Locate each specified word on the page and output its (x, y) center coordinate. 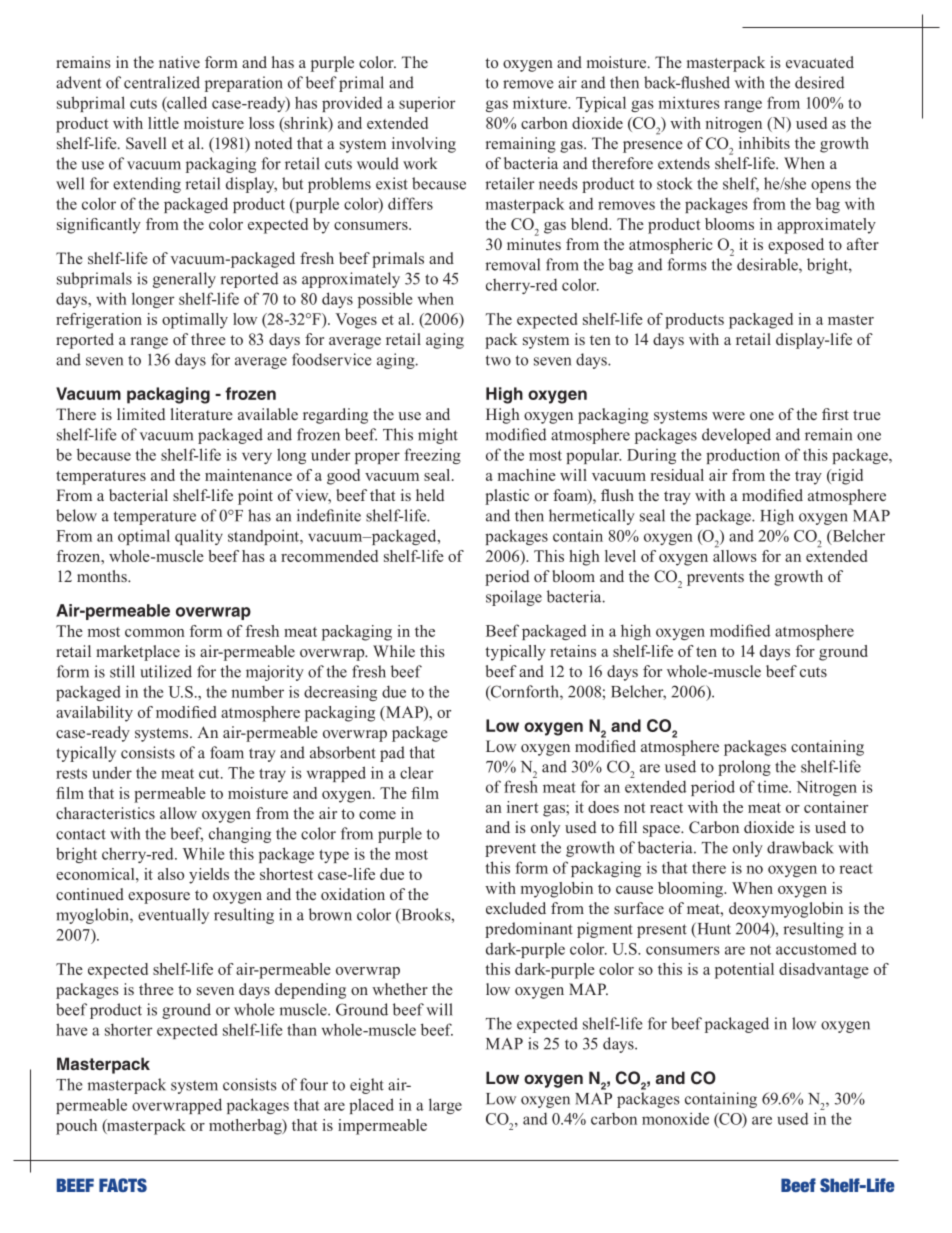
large (445, 1106)
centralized (162, 82)
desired (819, 82)
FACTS (123, 1185)
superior (427, 104)
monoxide (675, 1118)
